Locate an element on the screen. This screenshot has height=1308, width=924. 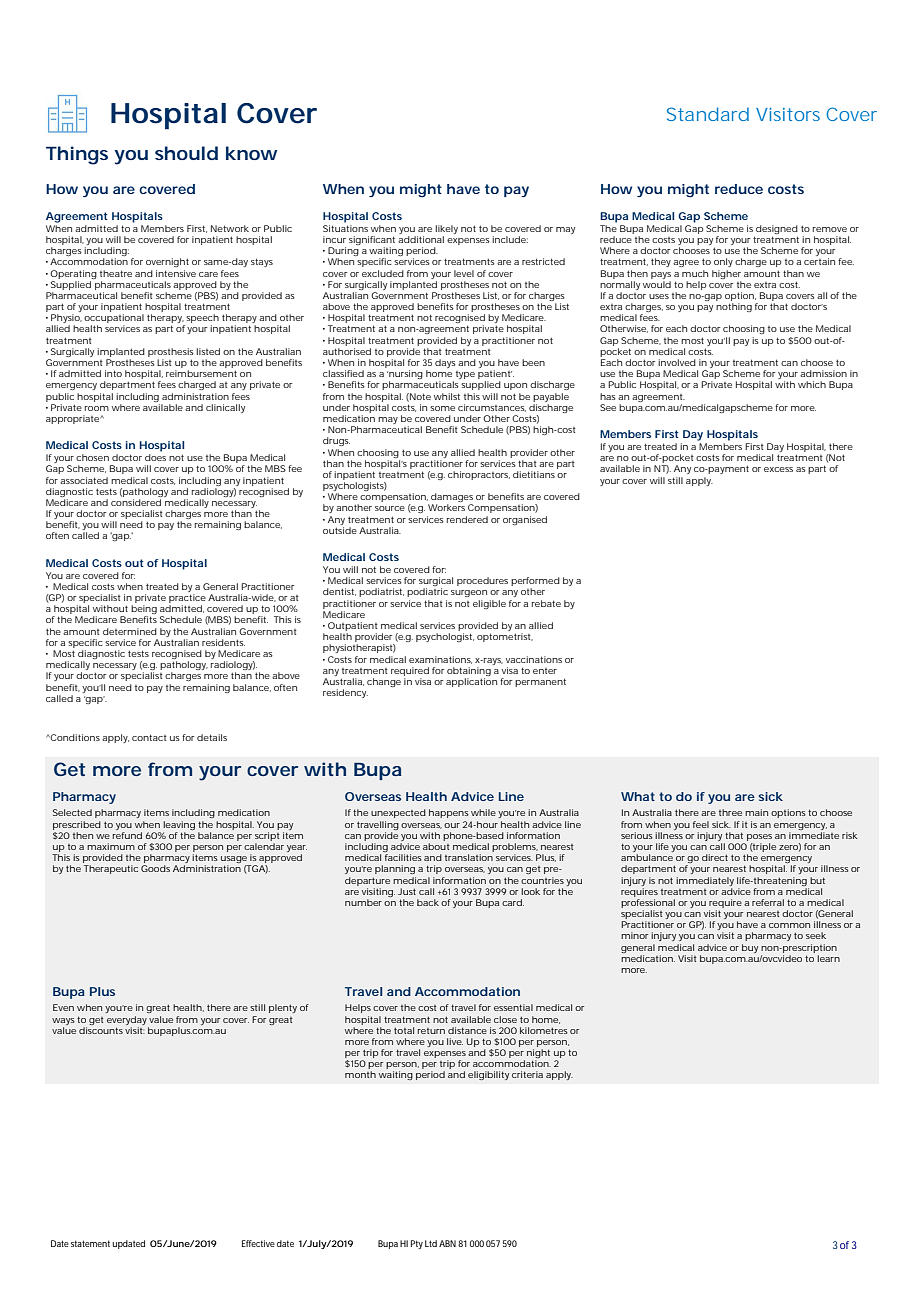
should is located at coordinates (186, 153).
